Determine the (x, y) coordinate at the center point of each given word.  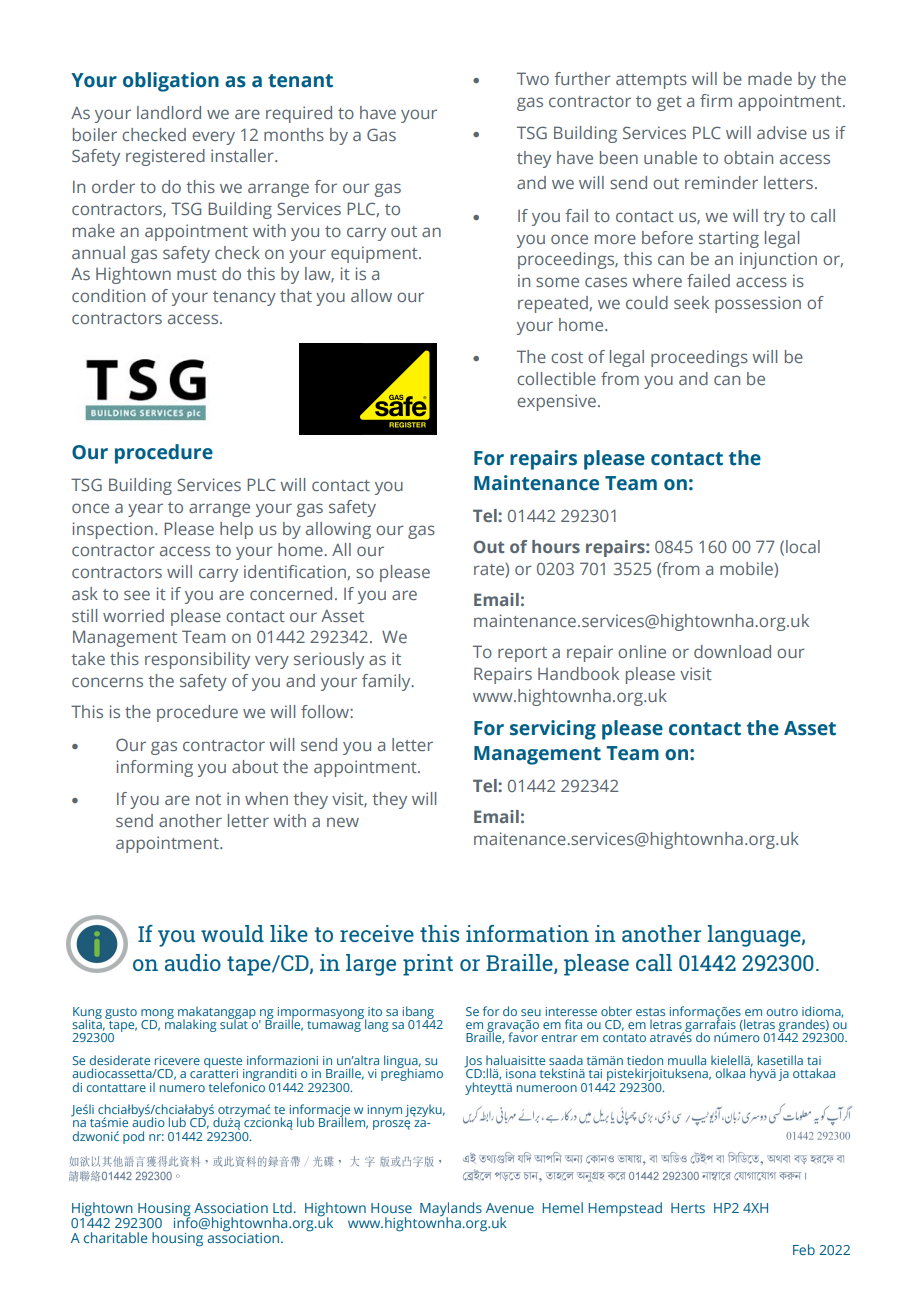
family (387, 682)
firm (716, 100)
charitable (115, 1237)
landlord (169, 112)
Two (533, 78)
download (732, 651)
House (391, 1208)
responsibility (197, 660)
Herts (688, 1208)
